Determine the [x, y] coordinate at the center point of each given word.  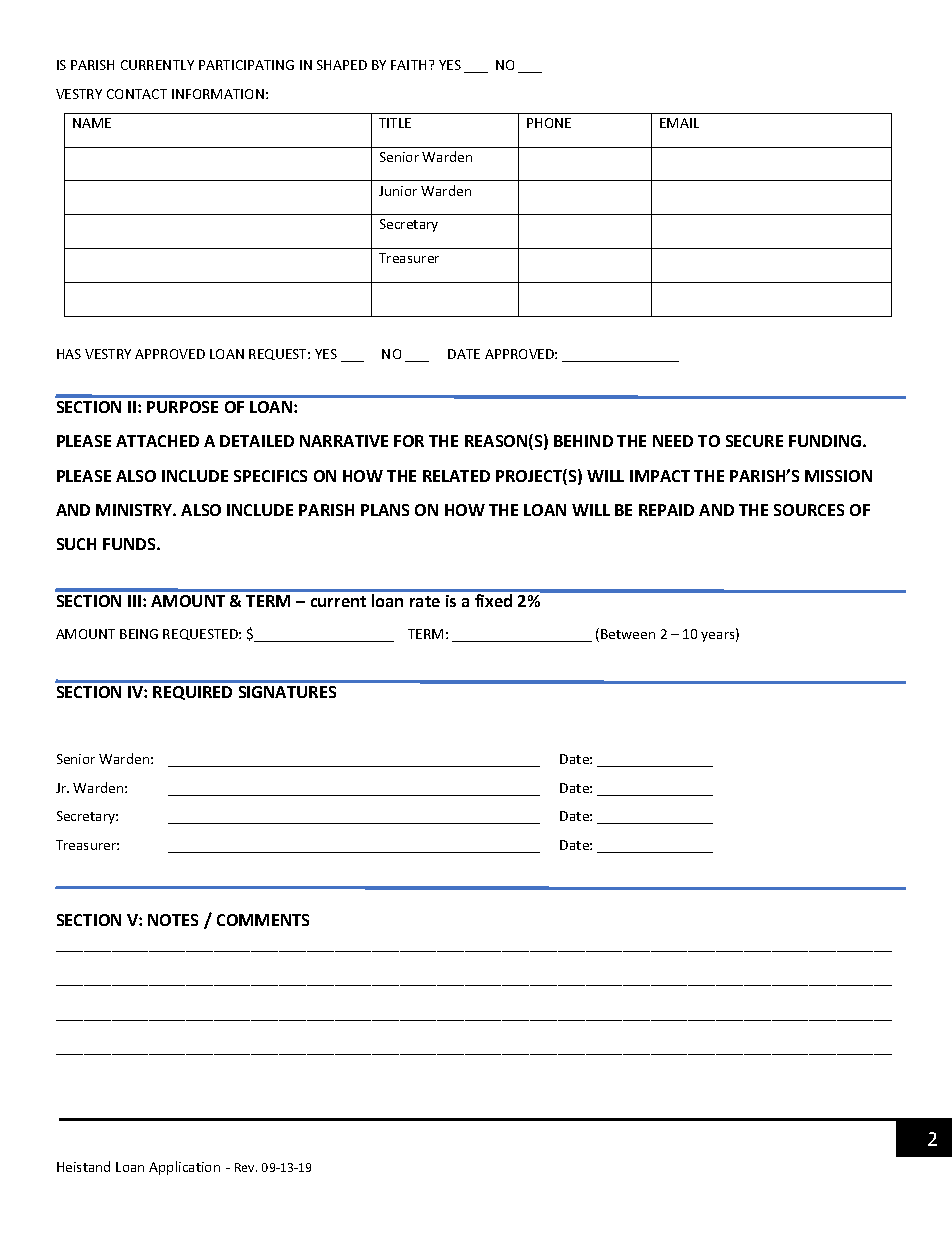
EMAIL [679, 123]
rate [425, 601]
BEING [139, 634]
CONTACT [137, 94]
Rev [246, 1167]
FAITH [408, 65]
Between [628, 634]
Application [184, 1168]
